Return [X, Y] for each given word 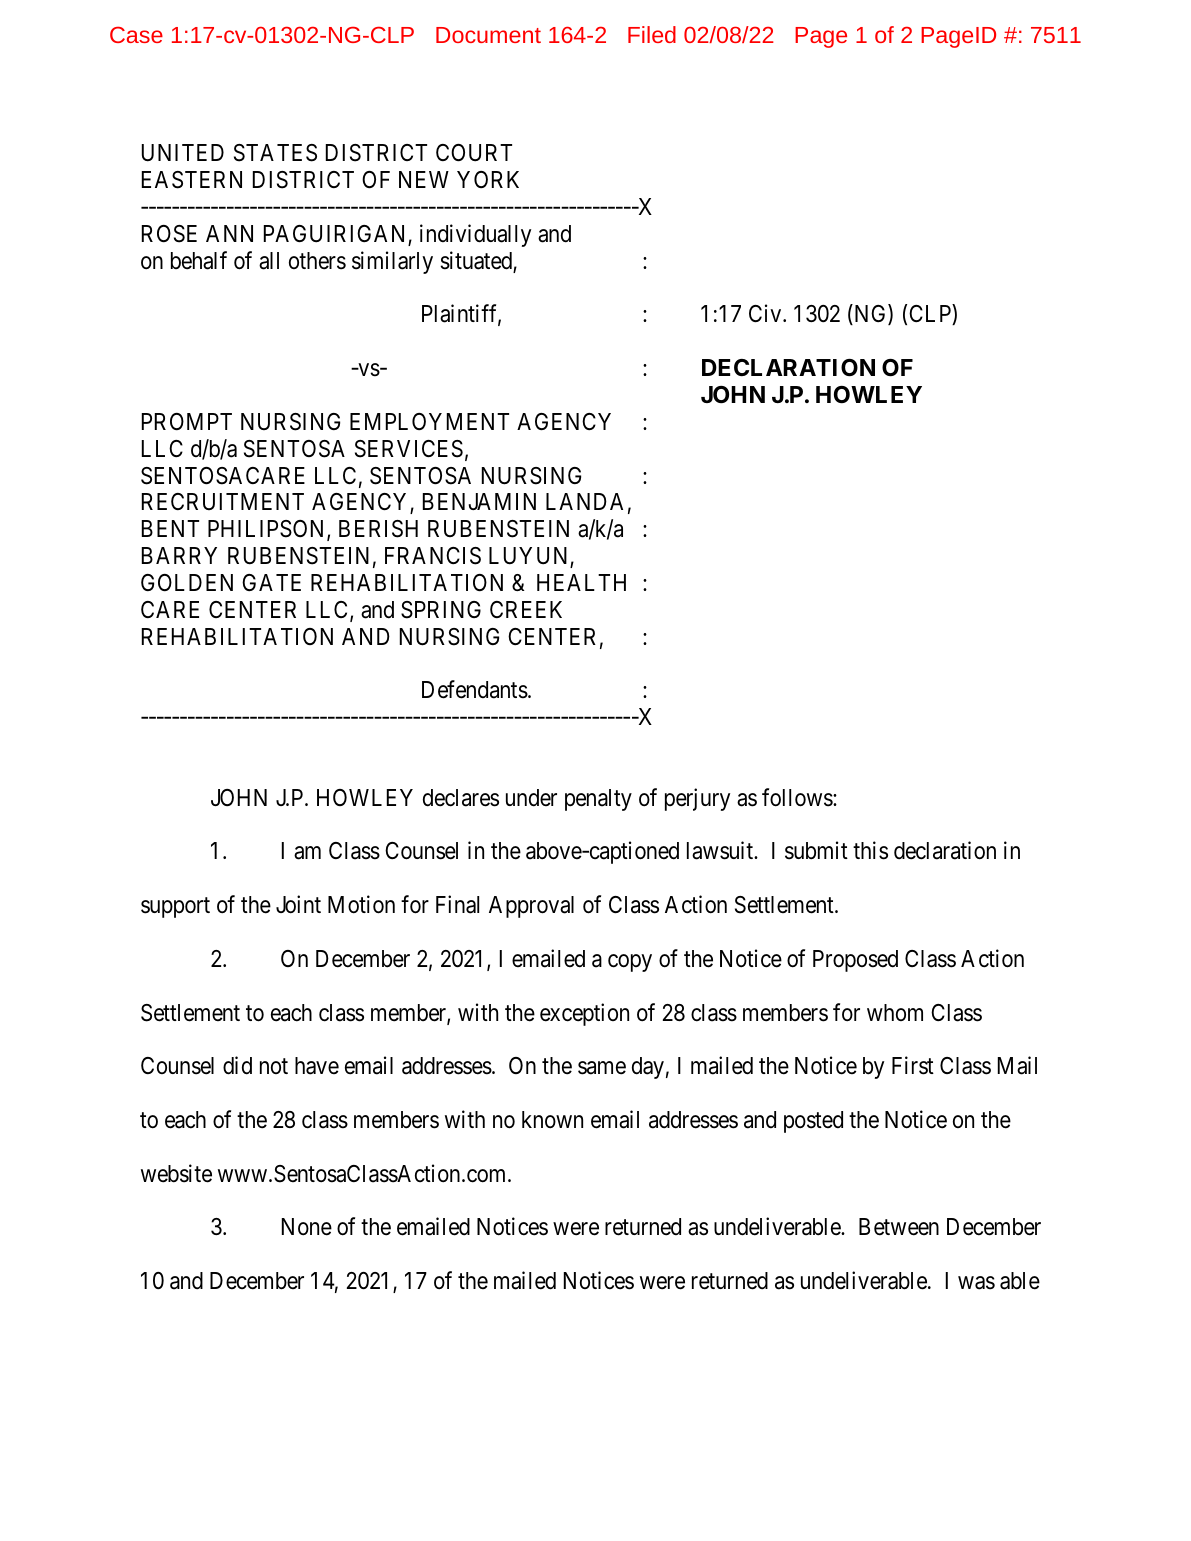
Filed [652, 34]
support [175, 908]
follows [798, 797]
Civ [766, 313]
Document [488, 35]
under [531, 798]
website [176, 1173]
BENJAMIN [479, 501]
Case [136, 34]
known [552, 1120]
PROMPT [187, 421]
